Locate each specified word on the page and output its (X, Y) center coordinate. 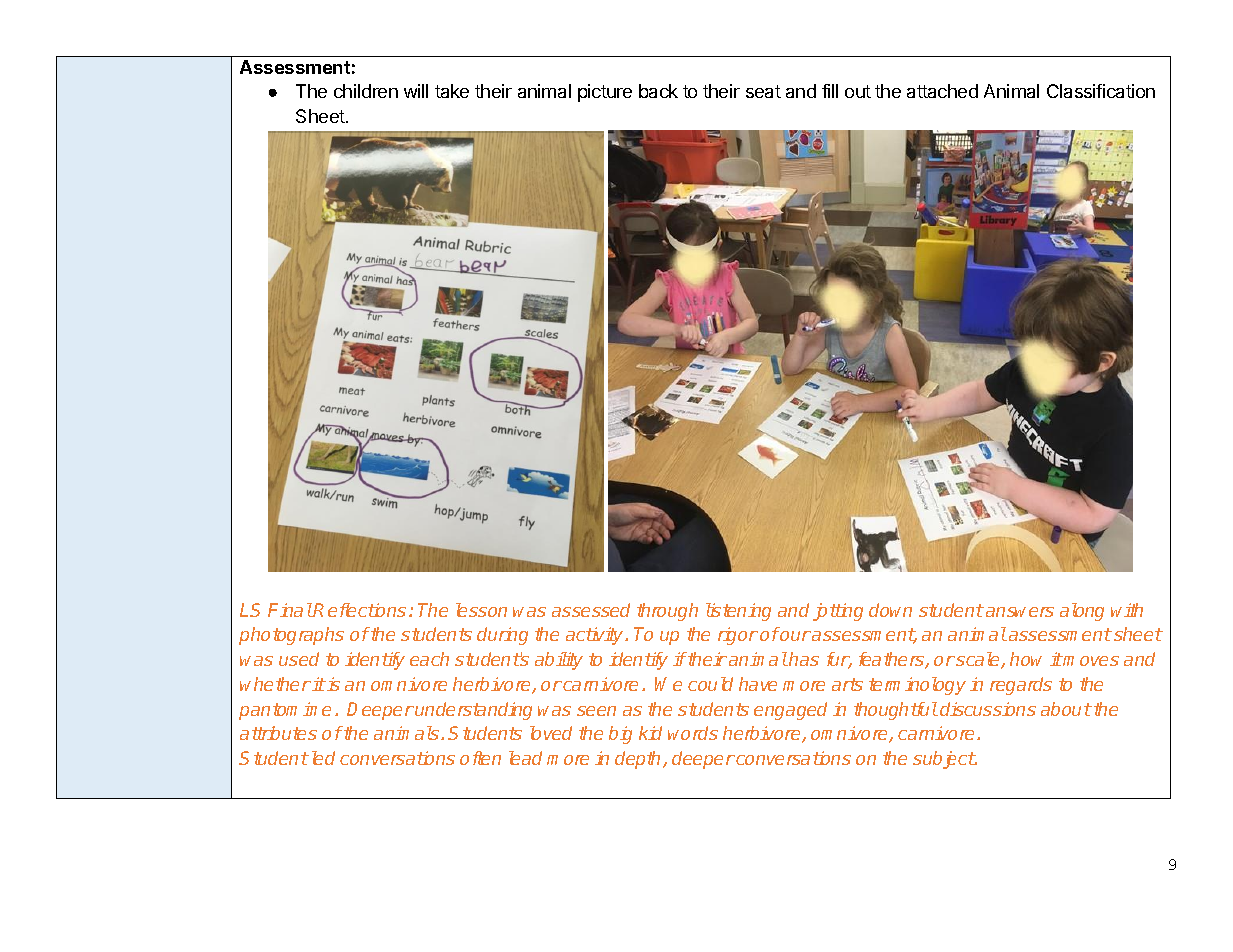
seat (763, 91)
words (693, 733)
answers (1020, 612)
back (658, 91)
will (416, 91)
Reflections (359, 610)
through (667, 612)
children (366, 91)
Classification (1101, 91)
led (321, 758)
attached (942, 91)
